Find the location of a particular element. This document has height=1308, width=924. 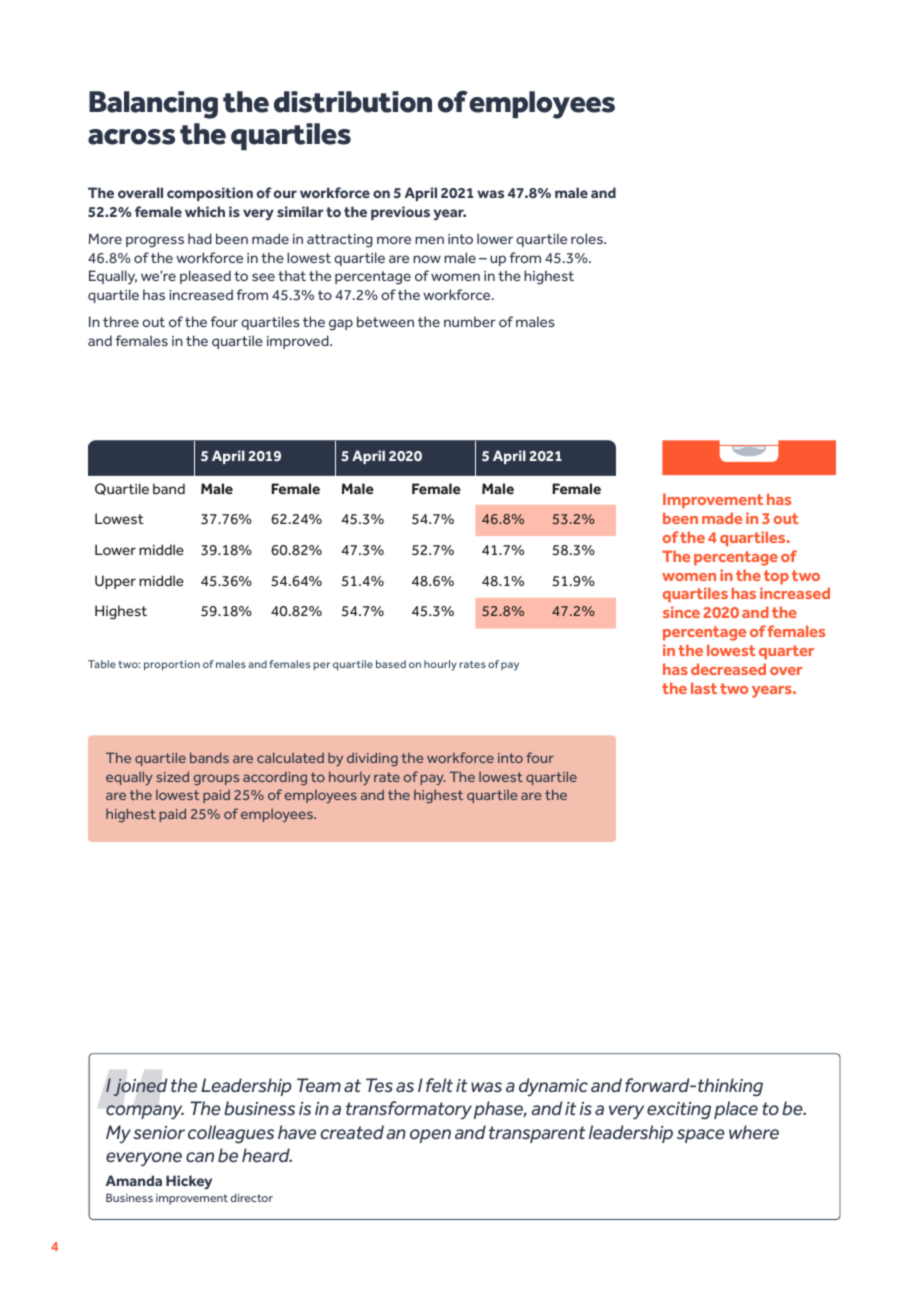

distribution is located at coordinates (353, 102).
